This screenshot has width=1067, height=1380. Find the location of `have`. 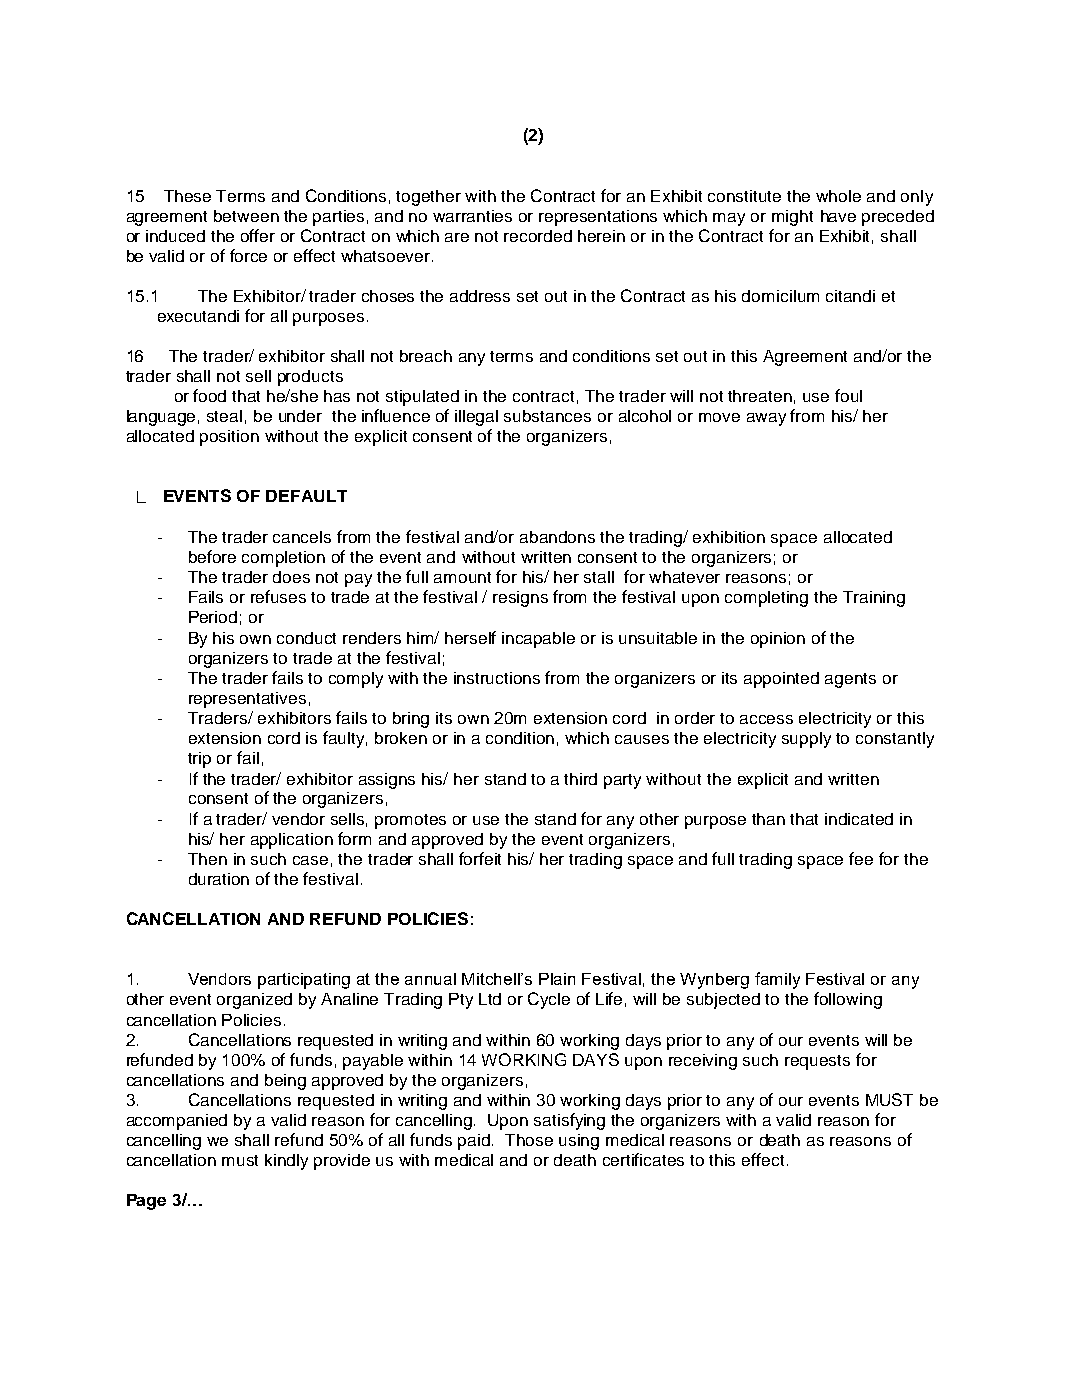

have is located at coordinates (838, 216).
